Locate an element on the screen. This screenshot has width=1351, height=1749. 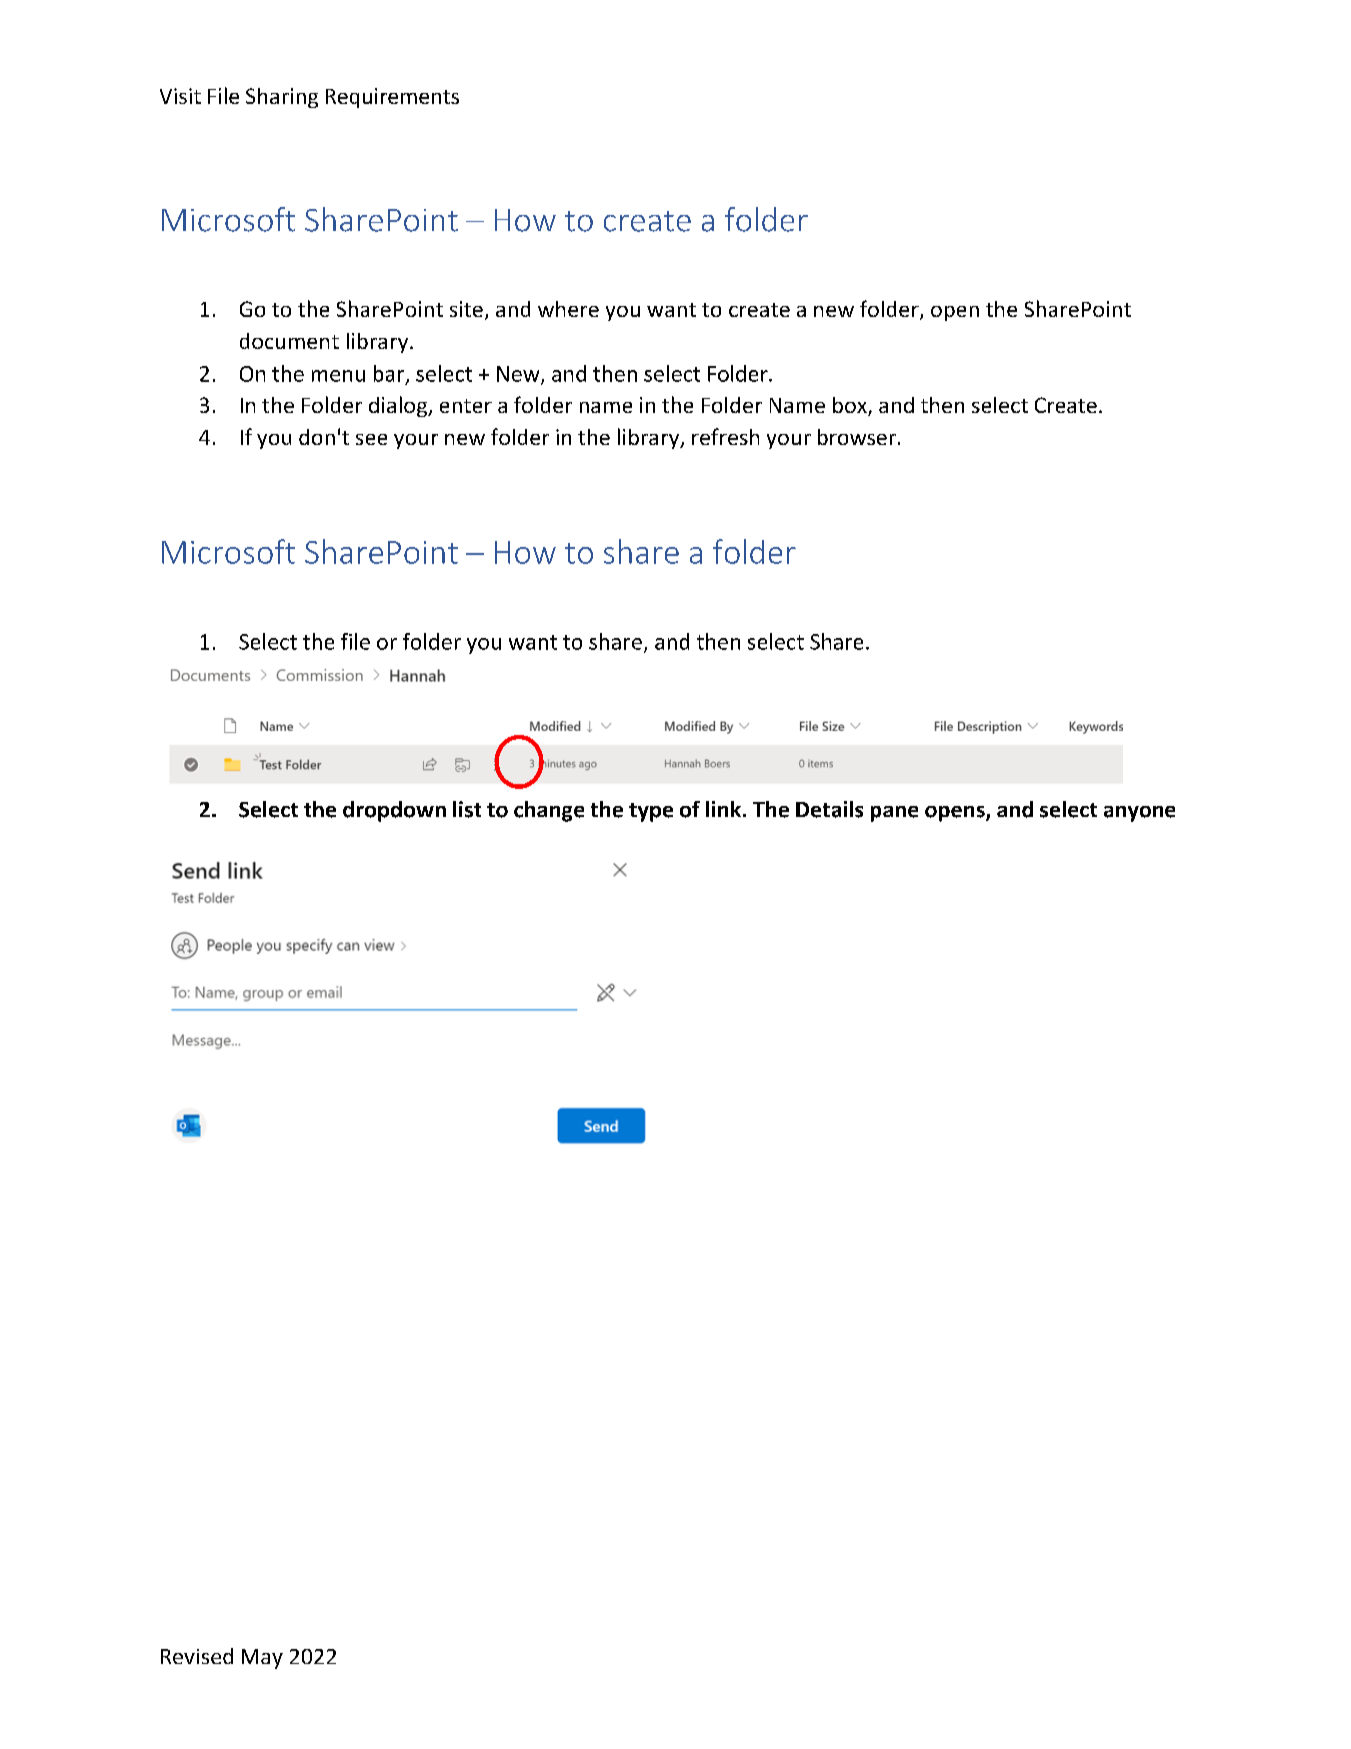
refresh is located at coordinates (725, 436).
